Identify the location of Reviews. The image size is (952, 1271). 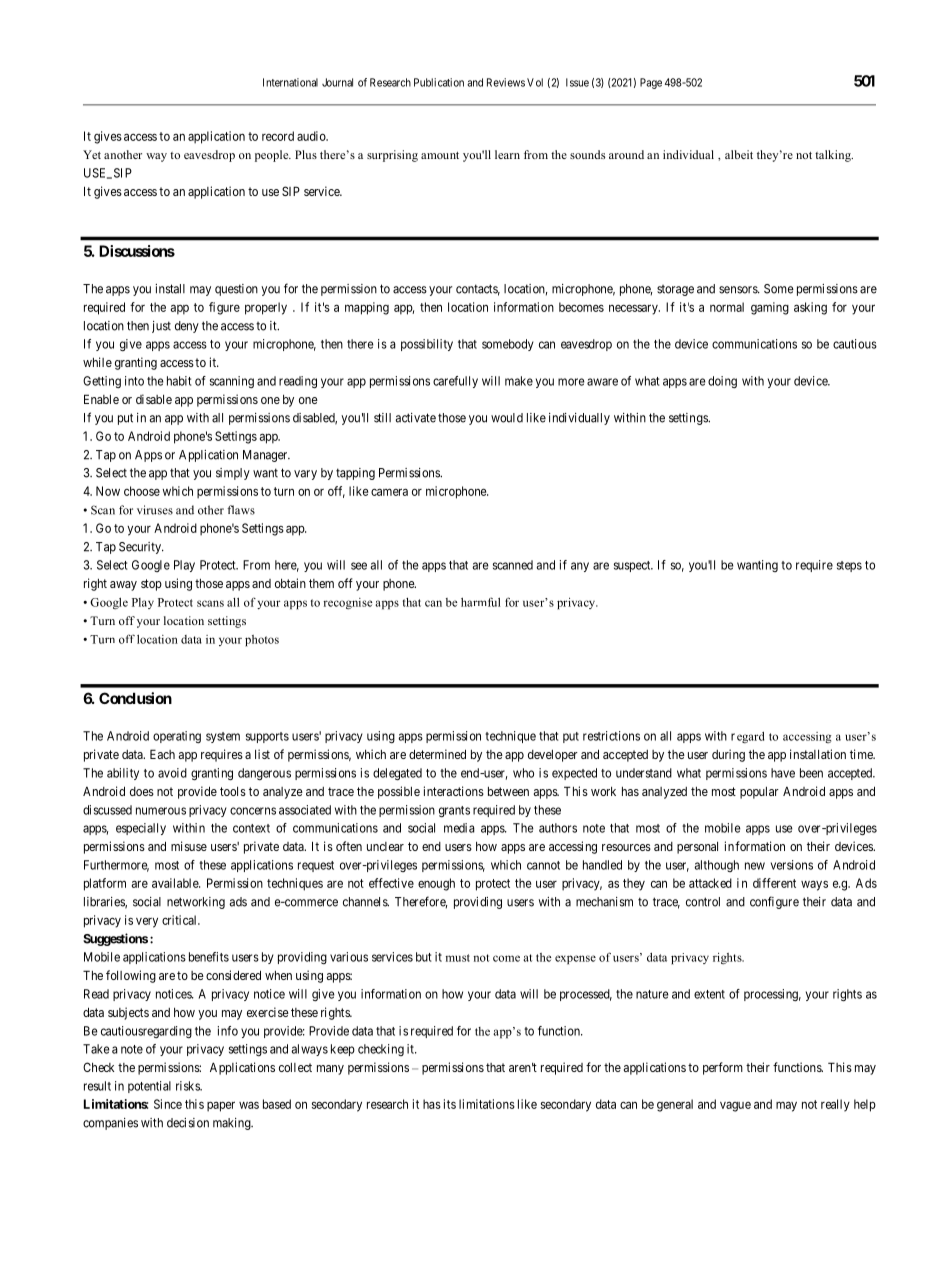
(506, 82).
